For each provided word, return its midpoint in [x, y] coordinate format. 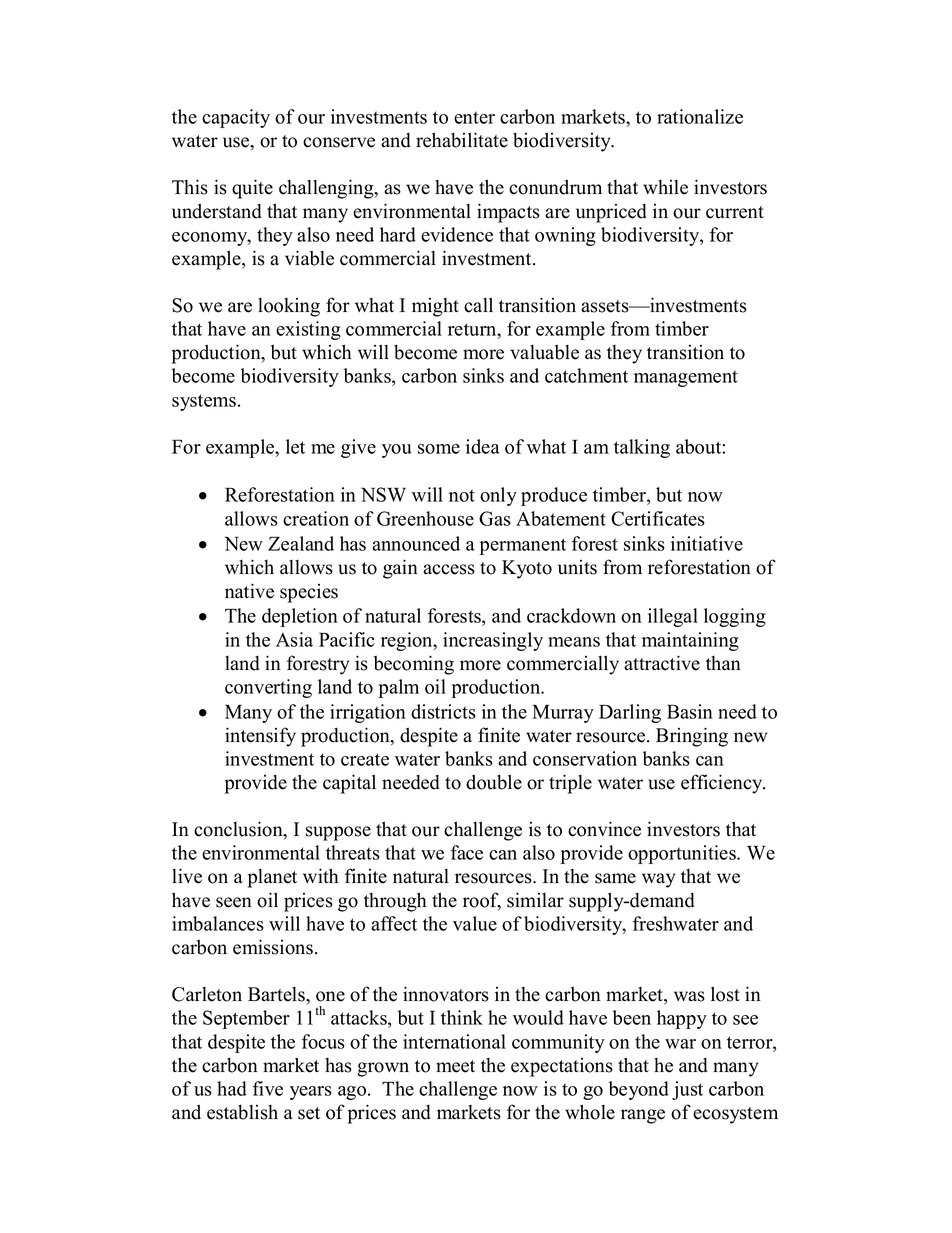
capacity [236, 118]
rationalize [700, 116]
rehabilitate [462, 140]
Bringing [692, 737]
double [494, 782]
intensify [260, 737]
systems [204, 402]
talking [642, 448]
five [268, 1088]
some [439, 449]
